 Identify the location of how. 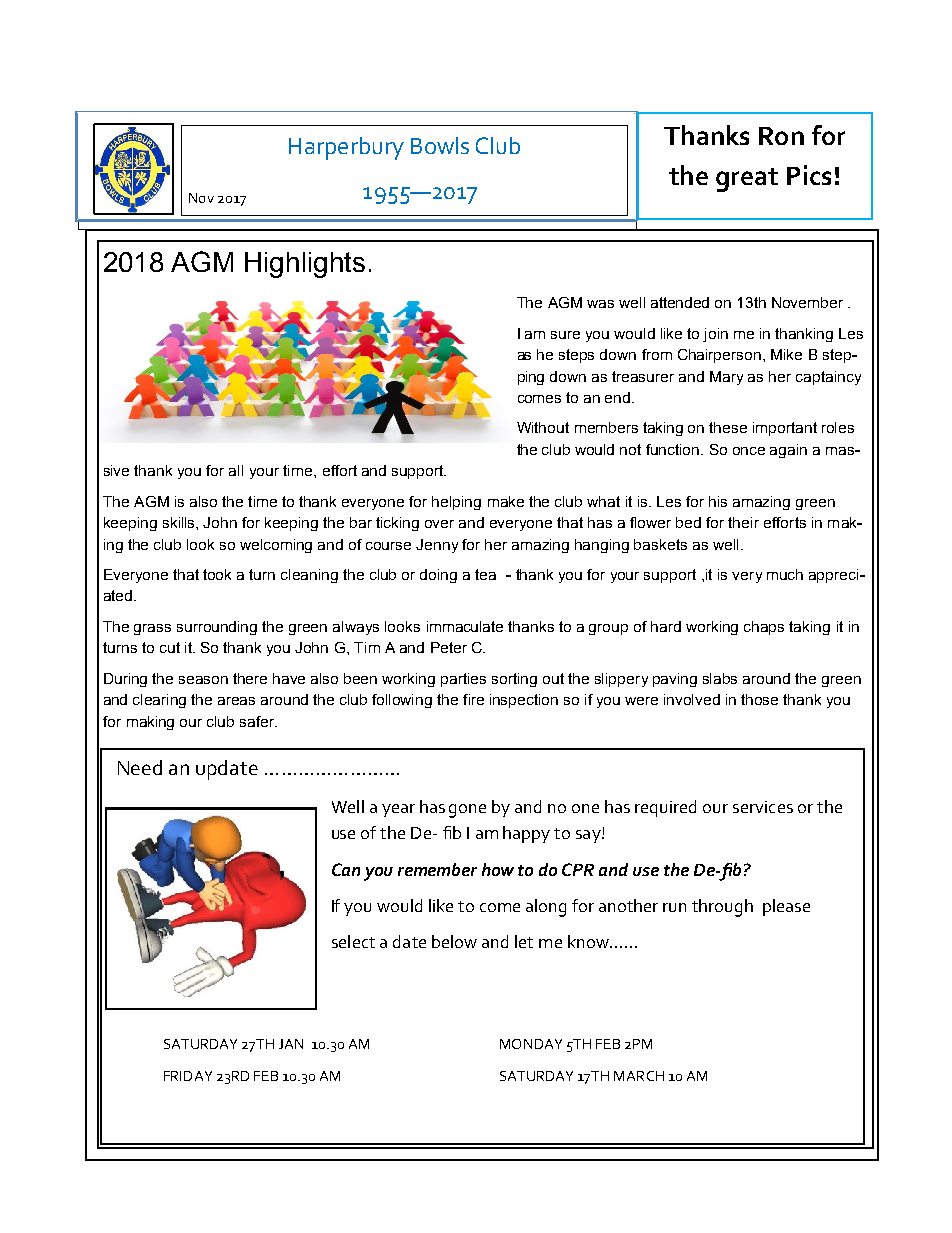
(498, 869).
